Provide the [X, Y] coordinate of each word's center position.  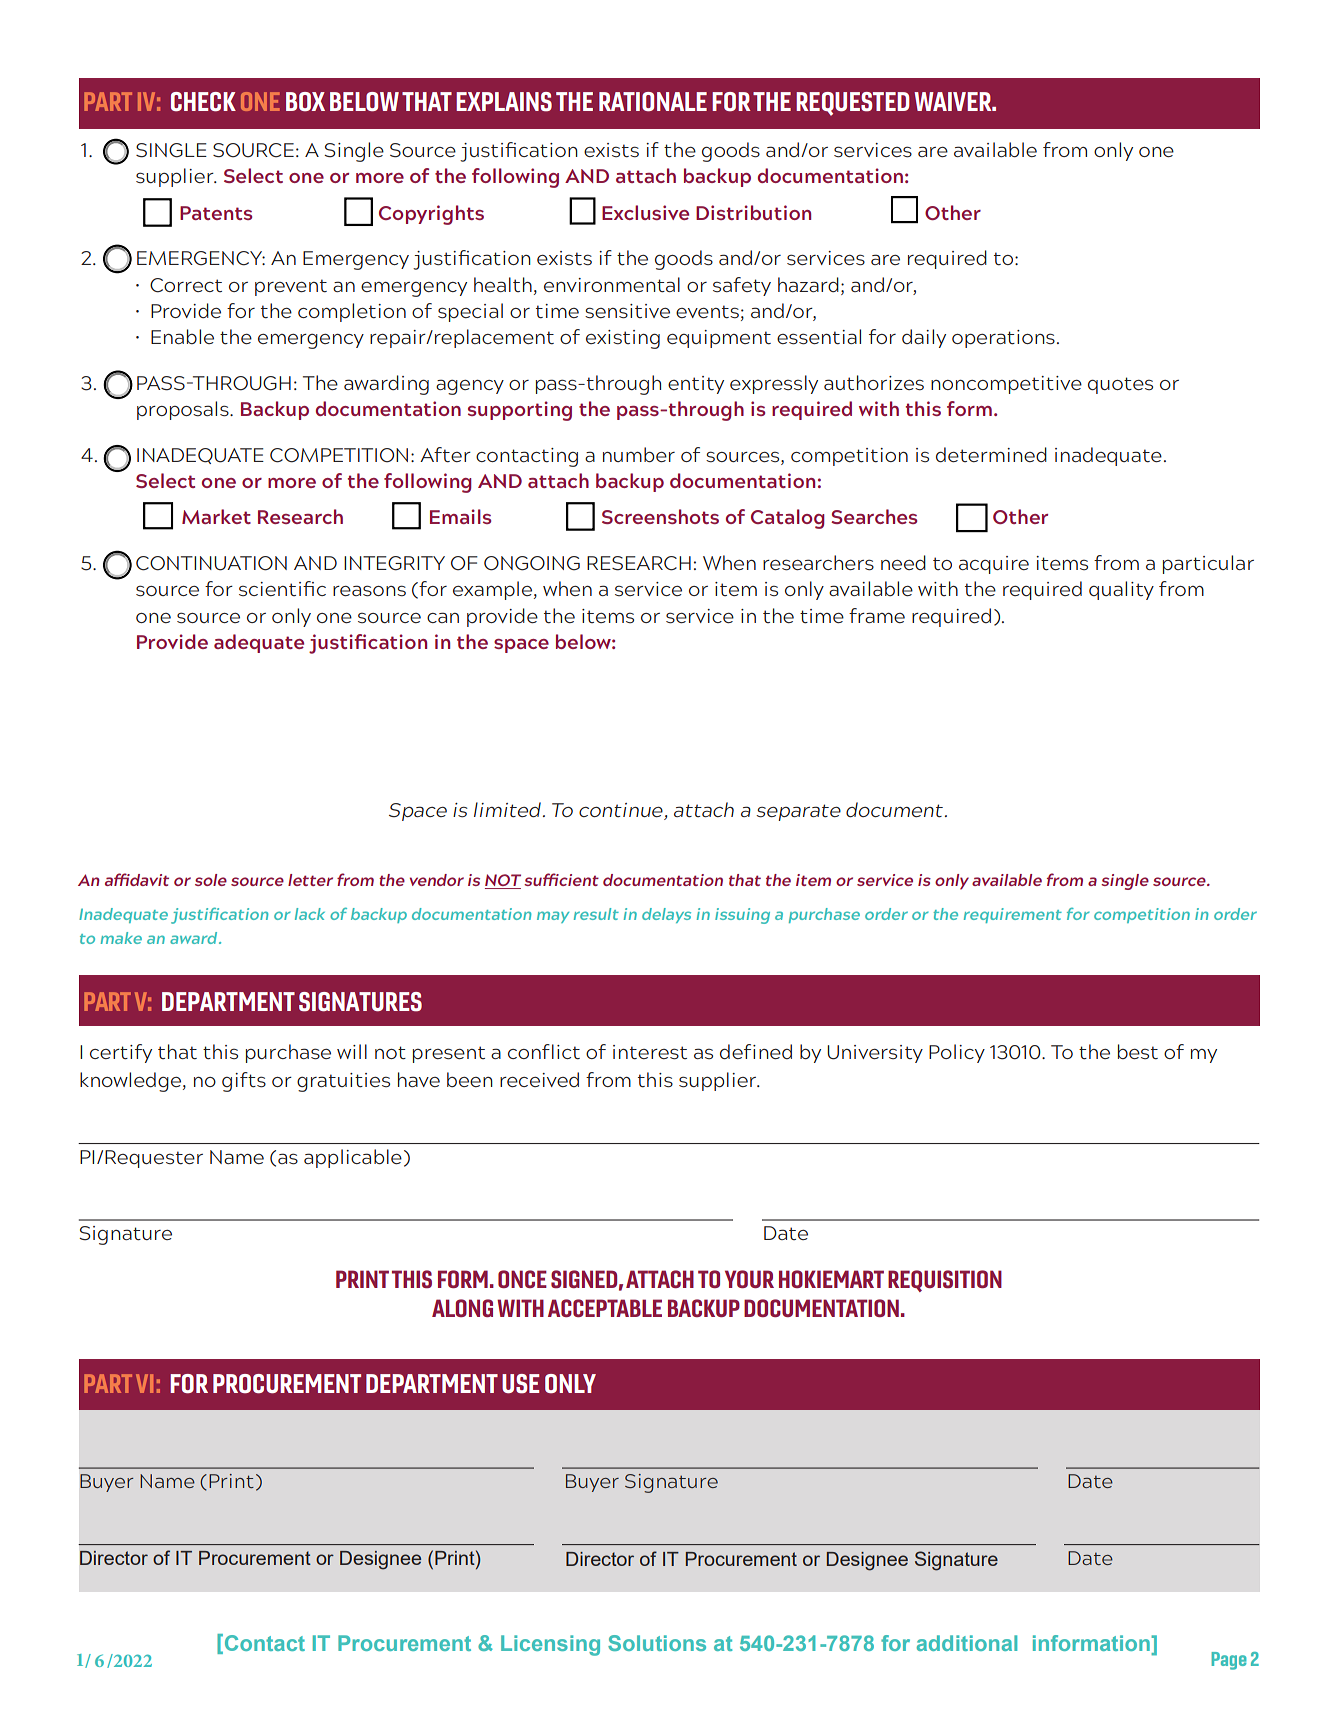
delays [666, 915]
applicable [353, 1158]
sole [211, 880]
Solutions [657, 1643]
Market [216, 516]
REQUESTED [853, 104]
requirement [1013, 915]
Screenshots [660, 516]
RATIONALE [653, 102]
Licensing [550, 1645]
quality [1121, 590]
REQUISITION [945, 1281]
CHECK [203, 102]
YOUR [749, 1279]
